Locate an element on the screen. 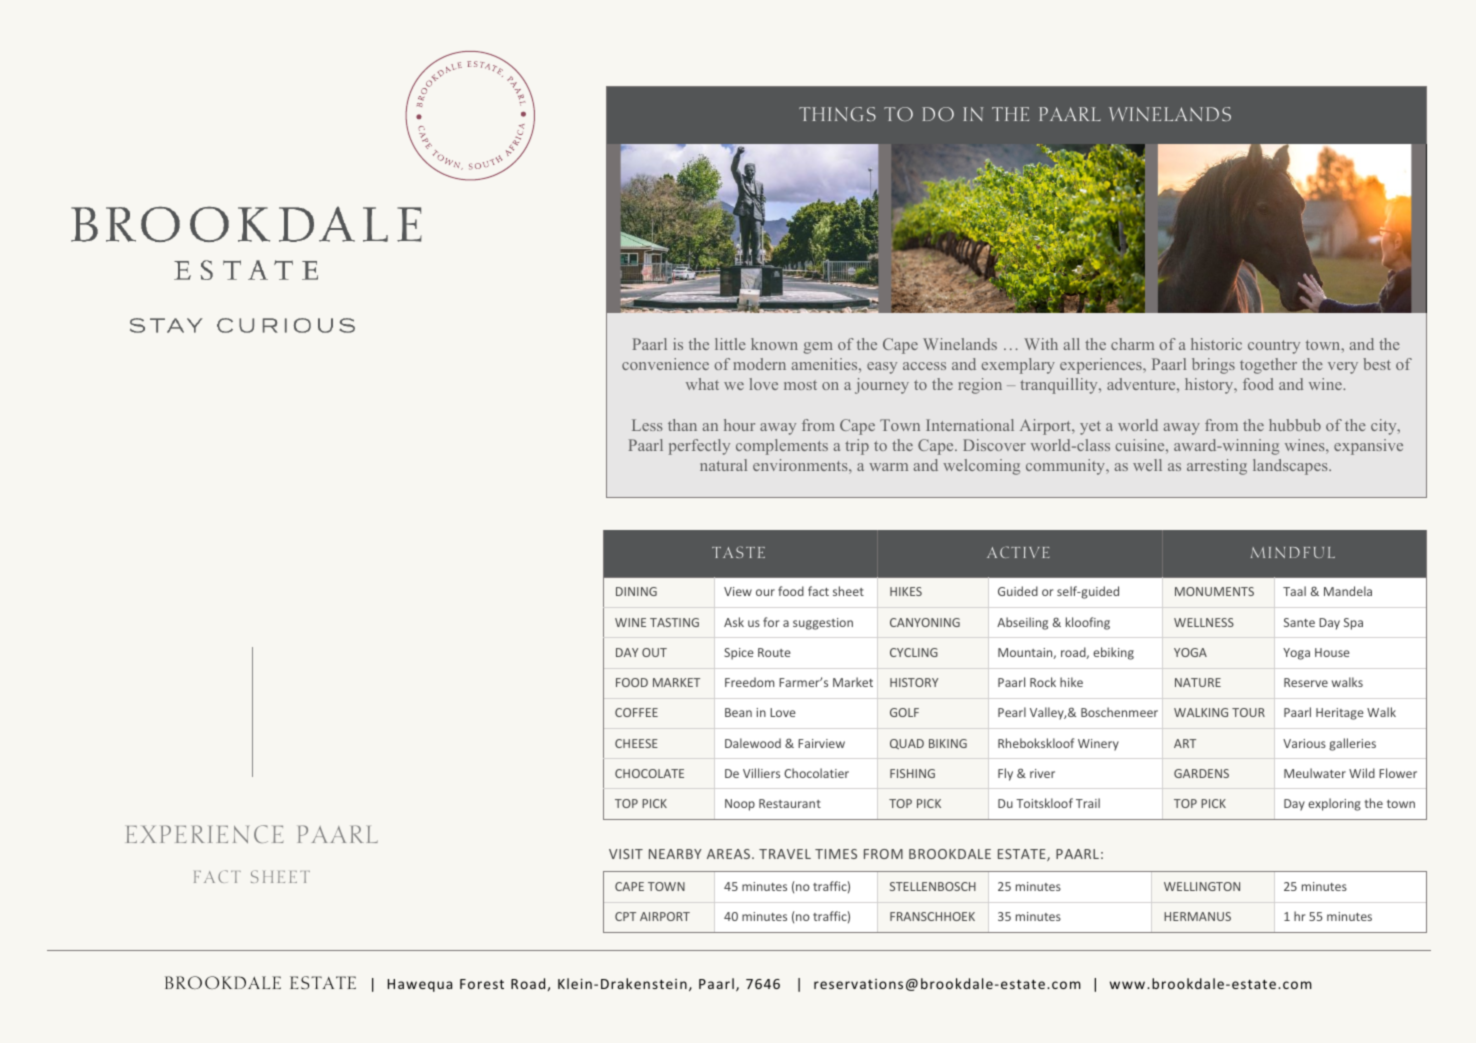  historic is located at coordinates (1216, 344).
